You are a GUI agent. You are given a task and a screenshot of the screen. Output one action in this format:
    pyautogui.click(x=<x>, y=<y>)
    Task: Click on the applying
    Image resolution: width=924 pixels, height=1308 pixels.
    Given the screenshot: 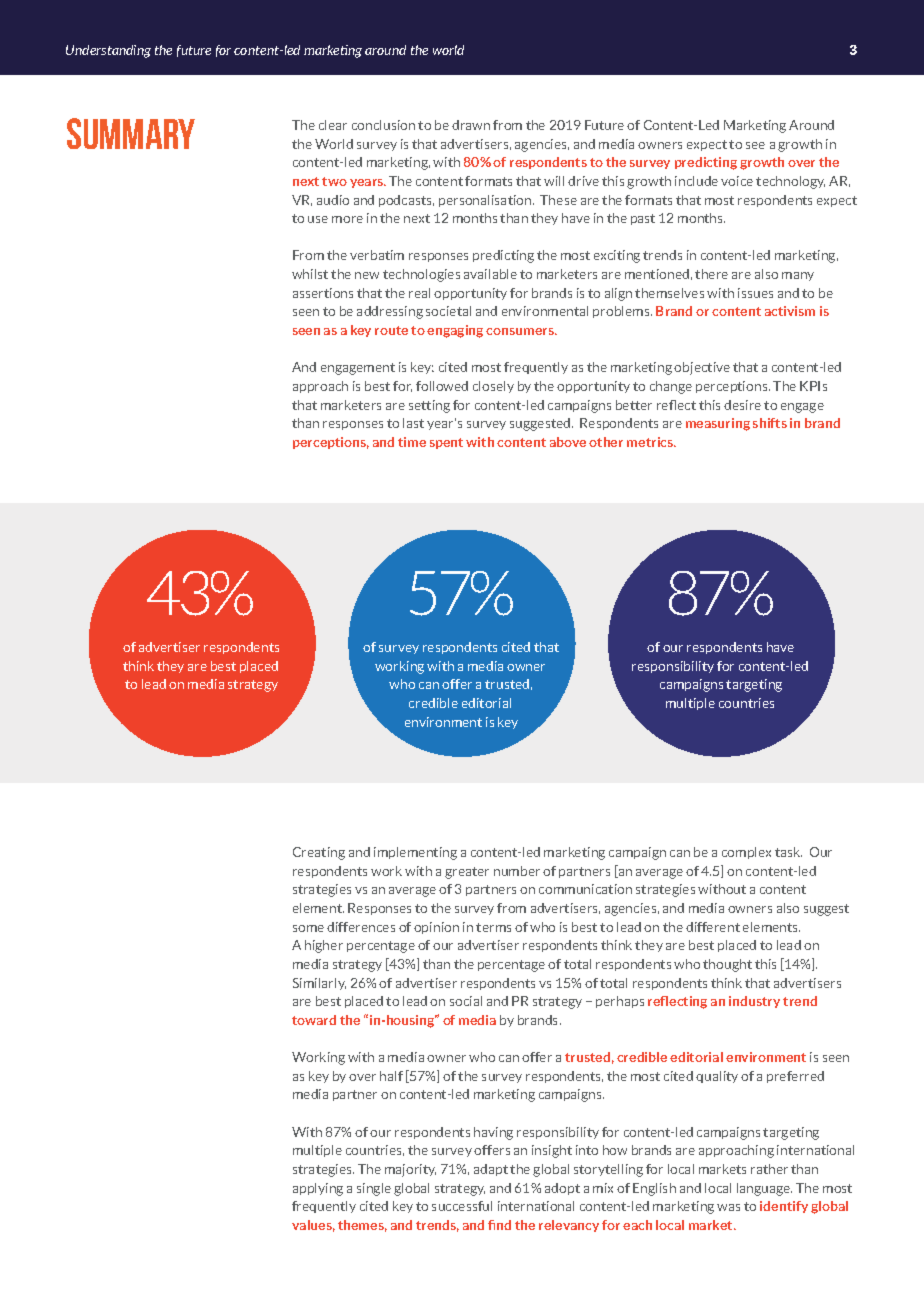 What is the action you would take?
    pyautogui.click(x=318, y=1189)
